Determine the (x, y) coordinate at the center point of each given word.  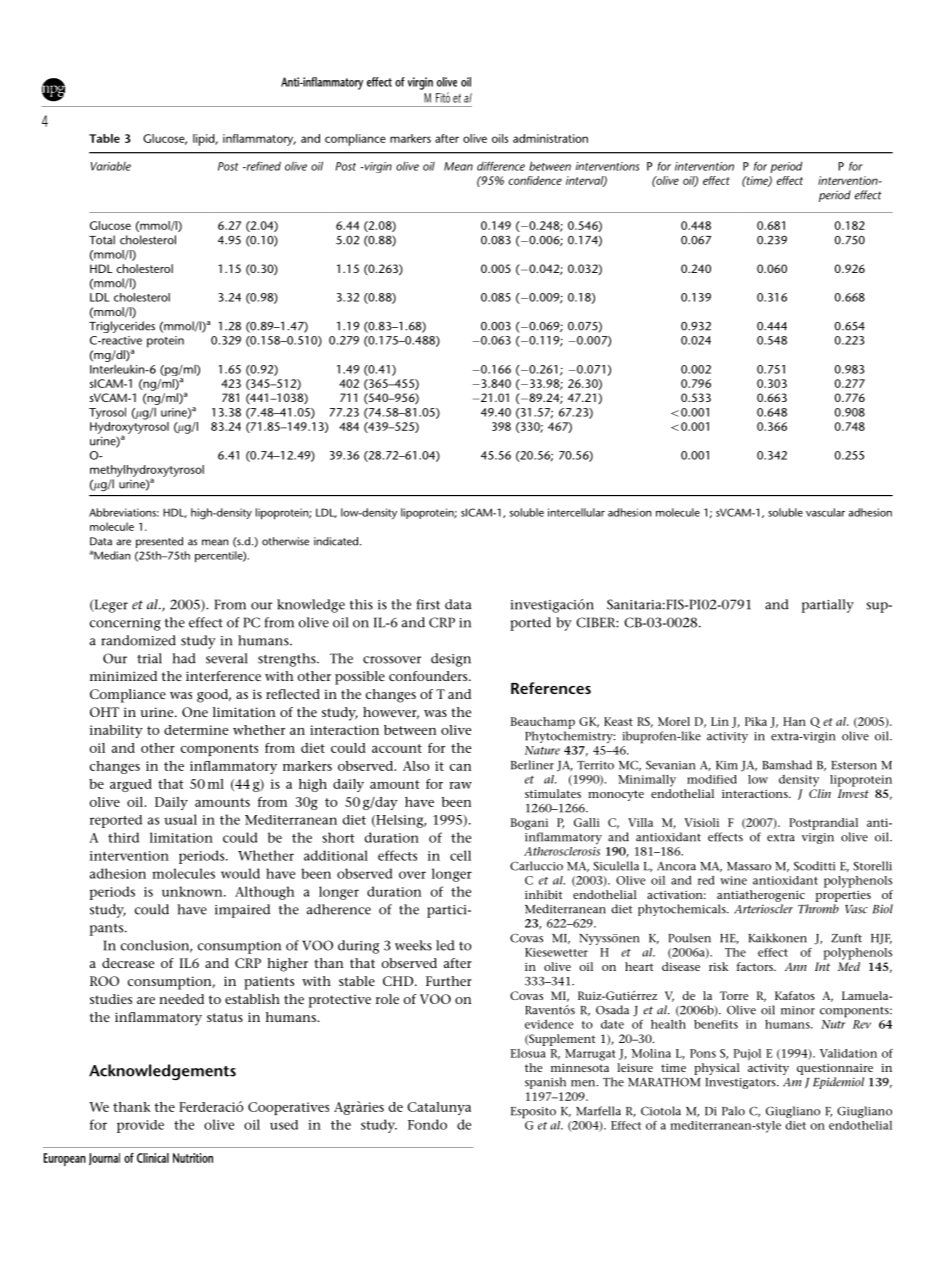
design (451, 660)
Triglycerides (122, 327)
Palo (733, 1111)
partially (828, 606)
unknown (193, 891)
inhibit (543, 894)
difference (501, 166)
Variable (111, 166)
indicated (337, 541)
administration (550, 138)
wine (733, 880)
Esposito (533, 1113)
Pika (756, 721)
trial (149, 658)
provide (140, 1126)
